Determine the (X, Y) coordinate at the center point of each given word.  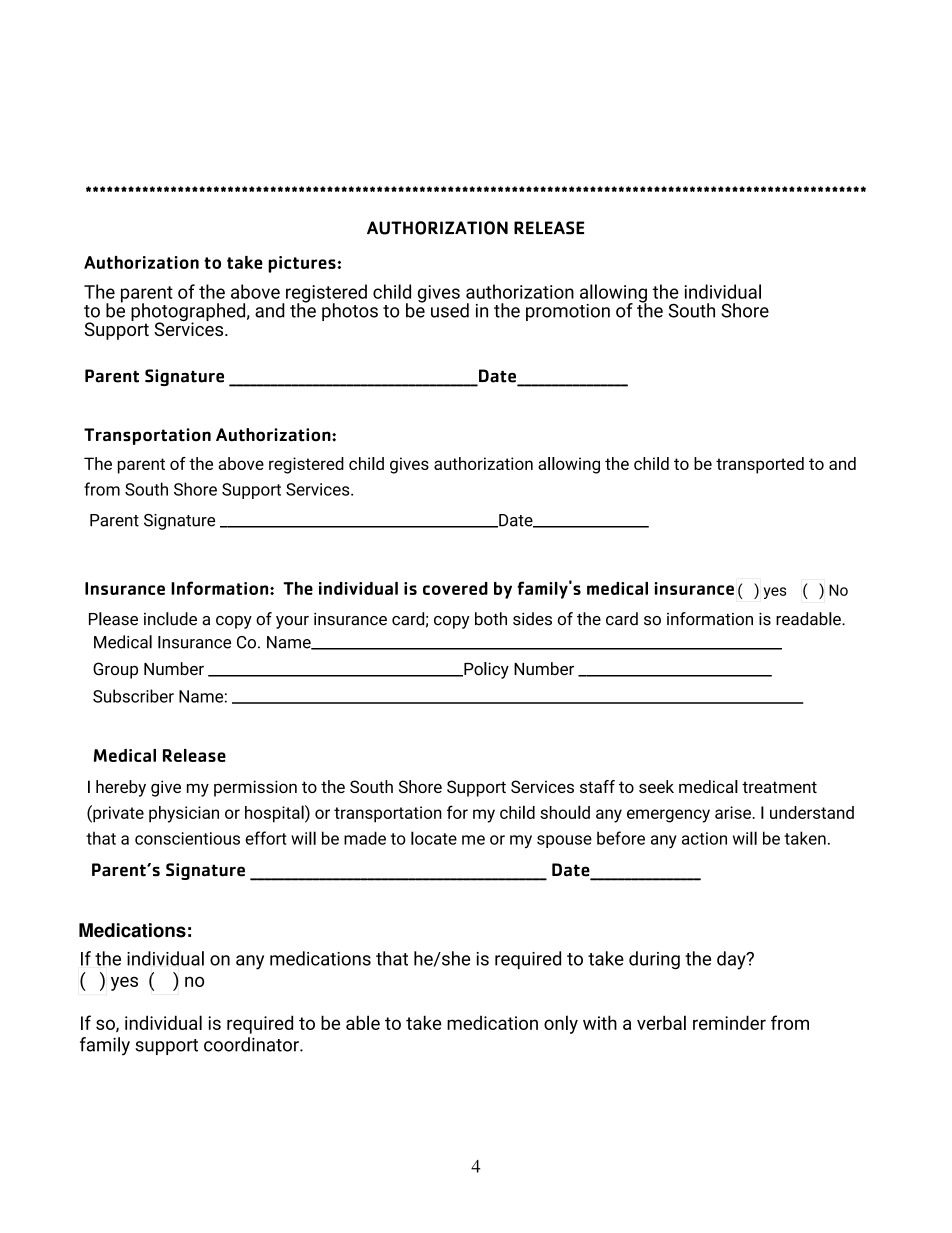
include (170, 619)
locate (434, 838)
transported (760, 465)
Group (115, 670)
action (704, 838)
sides (532, 619)
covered (455, 588)
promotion (568, 312)
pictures (303, 264)
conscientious (187, 838)
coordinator (252, 1044)
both (491, 619)
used (450, 310)
